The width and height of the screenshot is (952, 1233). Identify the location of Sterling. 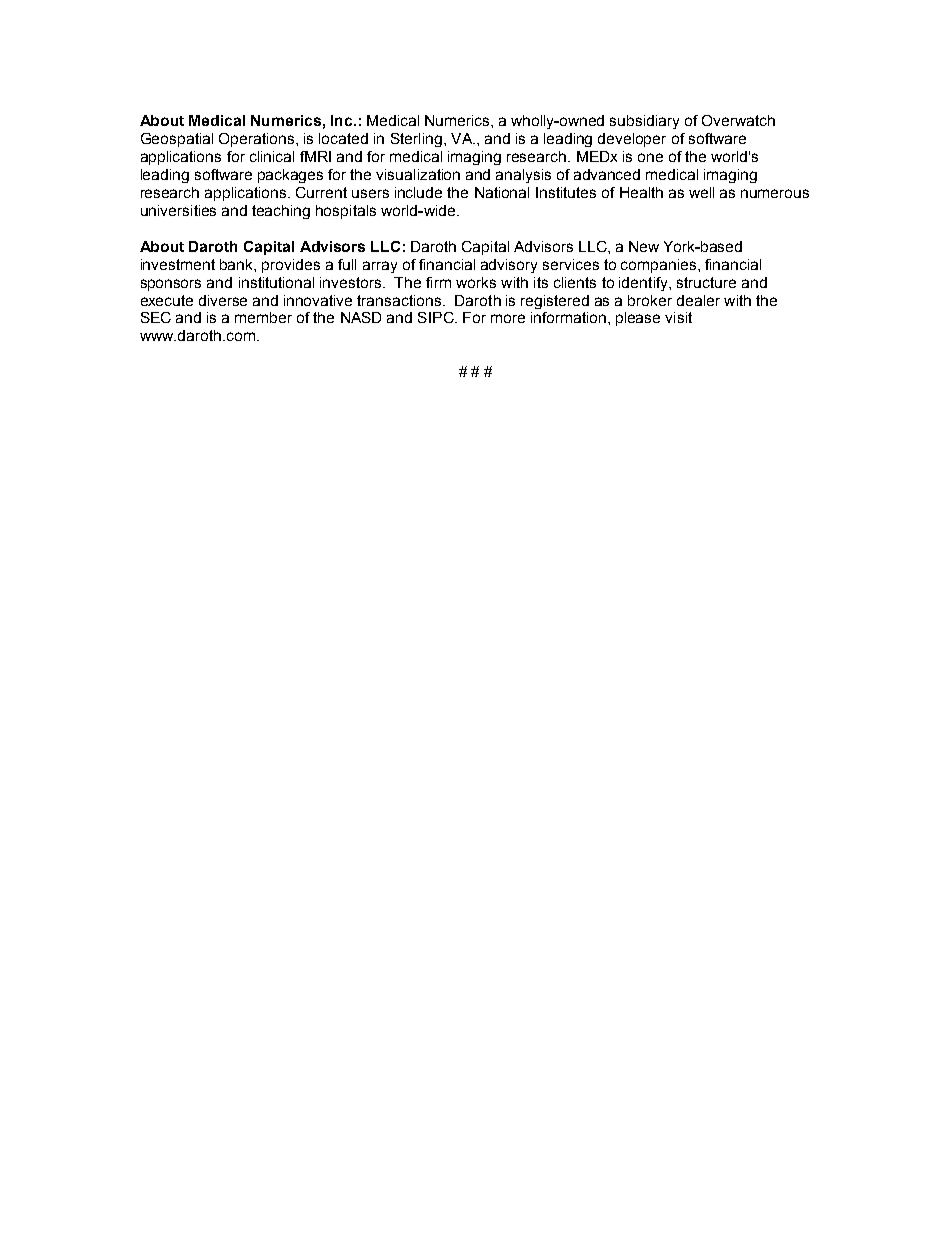
(416, 140).
